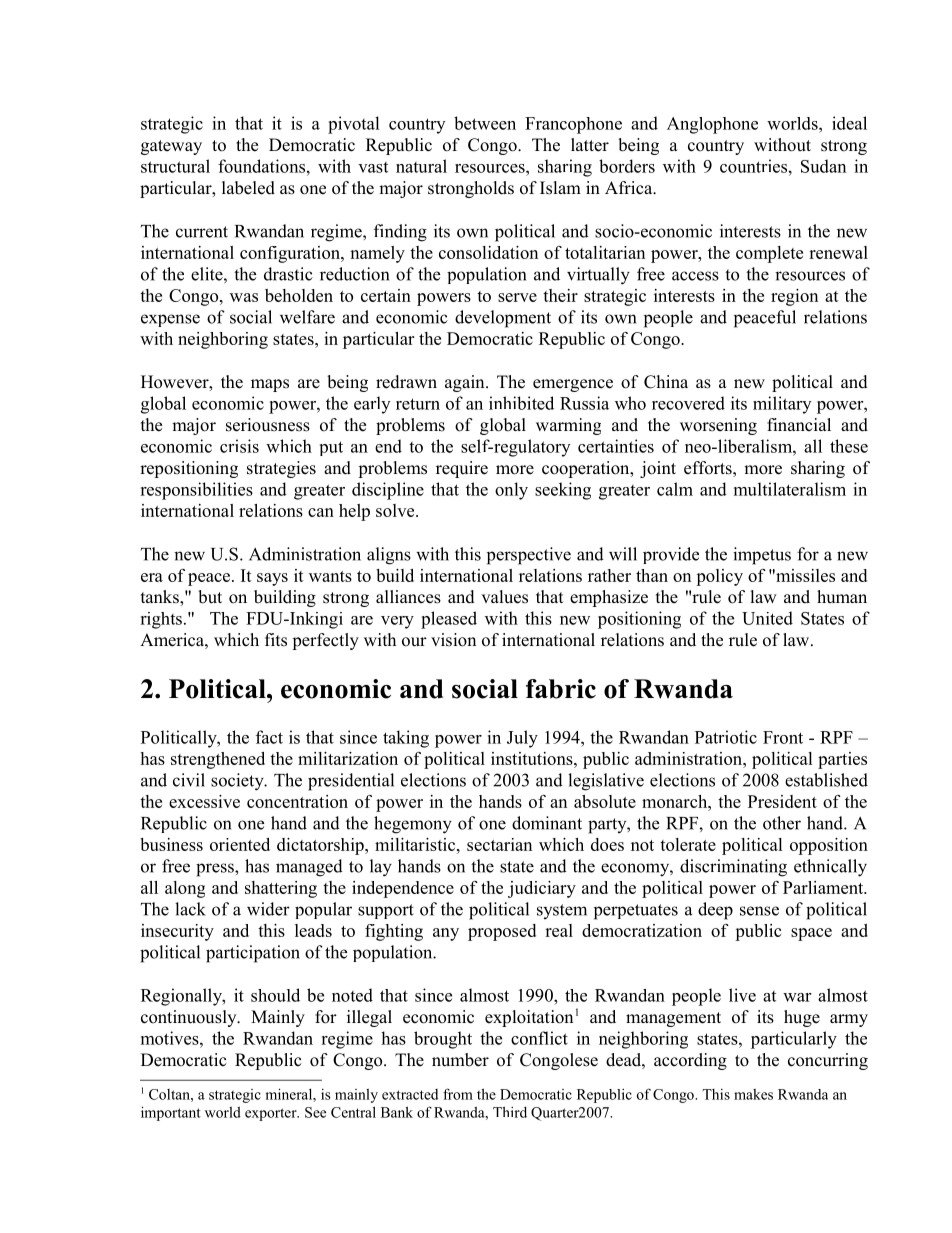 This screenshot has height=1233, width=952. Describe the element at coordinates (196, 491) in the screenshot. I see `responsibilities` at that location.
